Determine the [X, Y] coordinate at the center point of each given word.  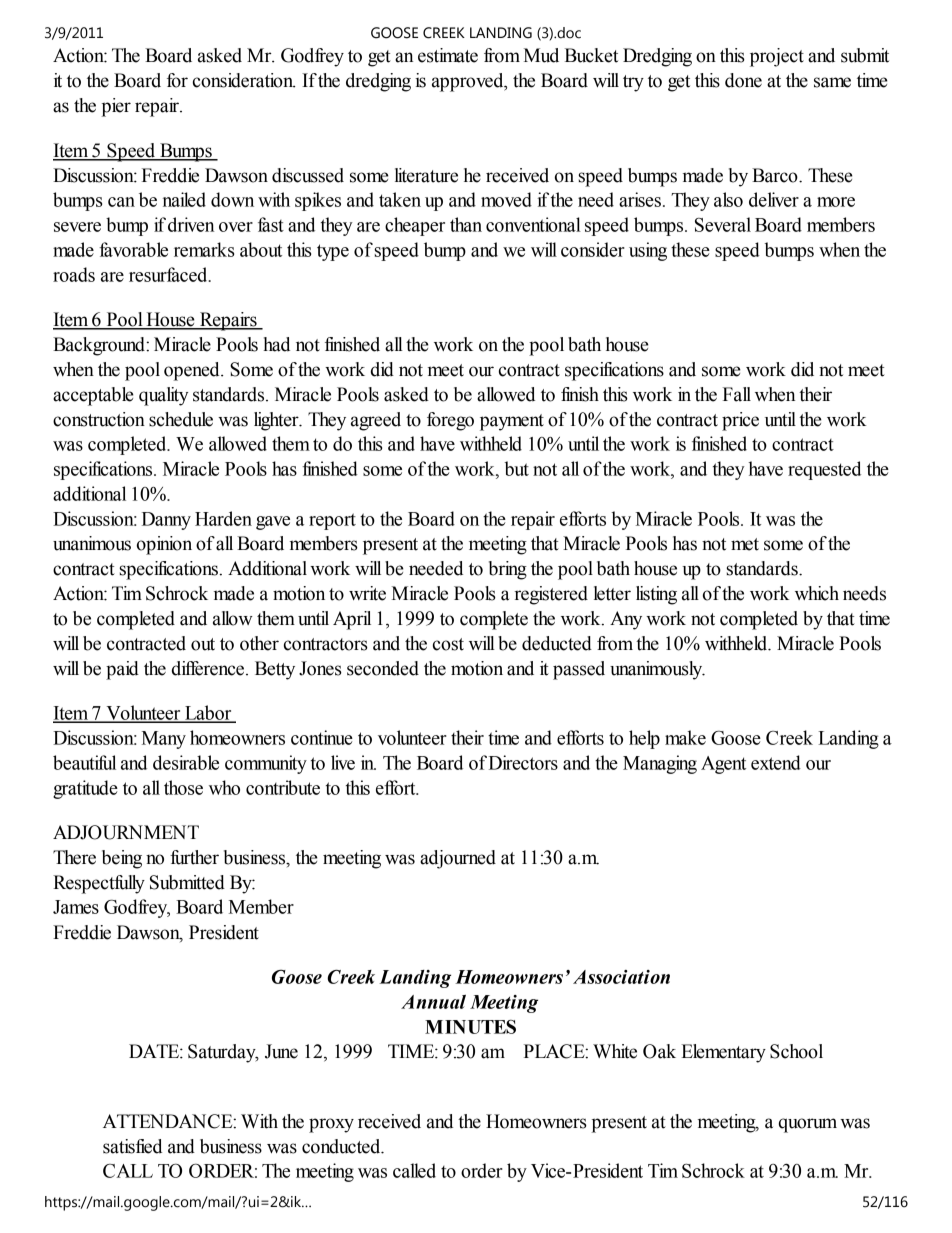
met [745, 544]
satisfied [132, 1146]
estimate [448, 55]
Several [723, 224]
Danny [166, 521]
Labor [208, 713]
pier [116, 107]
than [466, 224]
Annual [433, 1002]
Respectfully [99, 884]
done [743, 80]
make [685, 737]
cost [448, 644]
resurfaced [169, 274]
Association [621, 977]
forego [450, 421]
